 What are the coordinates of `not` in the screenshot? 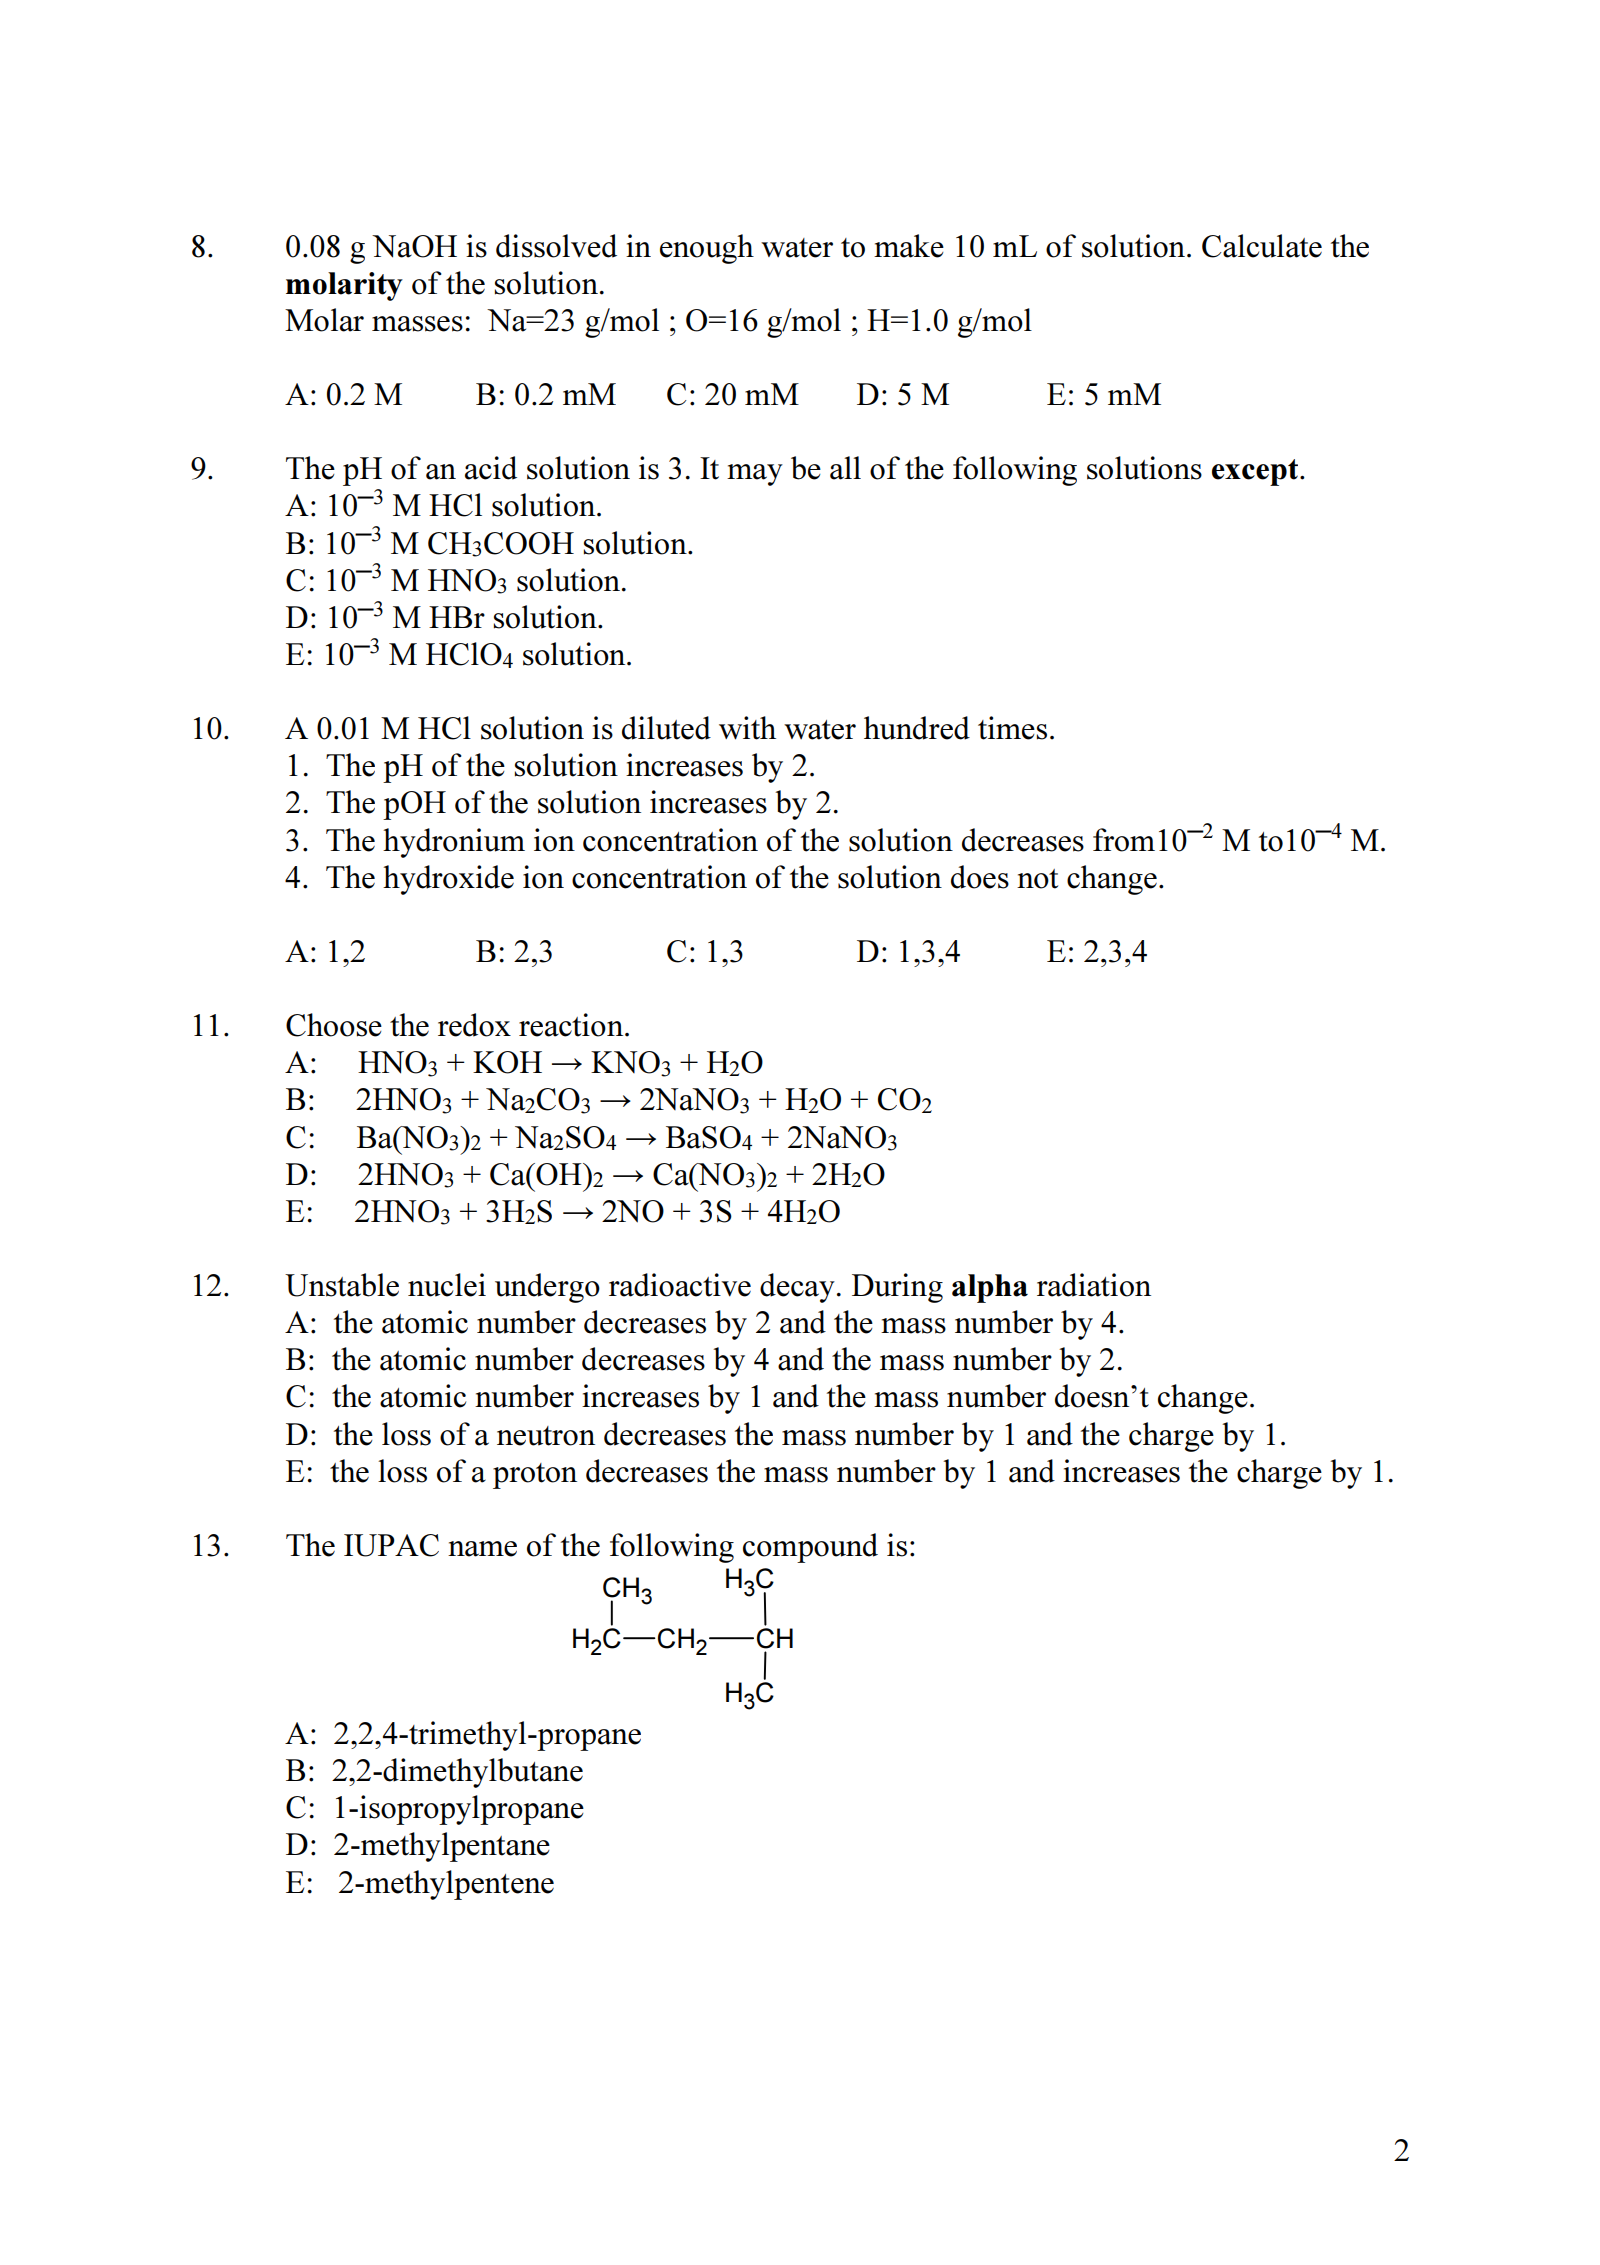 It's located at (1037, 879).
